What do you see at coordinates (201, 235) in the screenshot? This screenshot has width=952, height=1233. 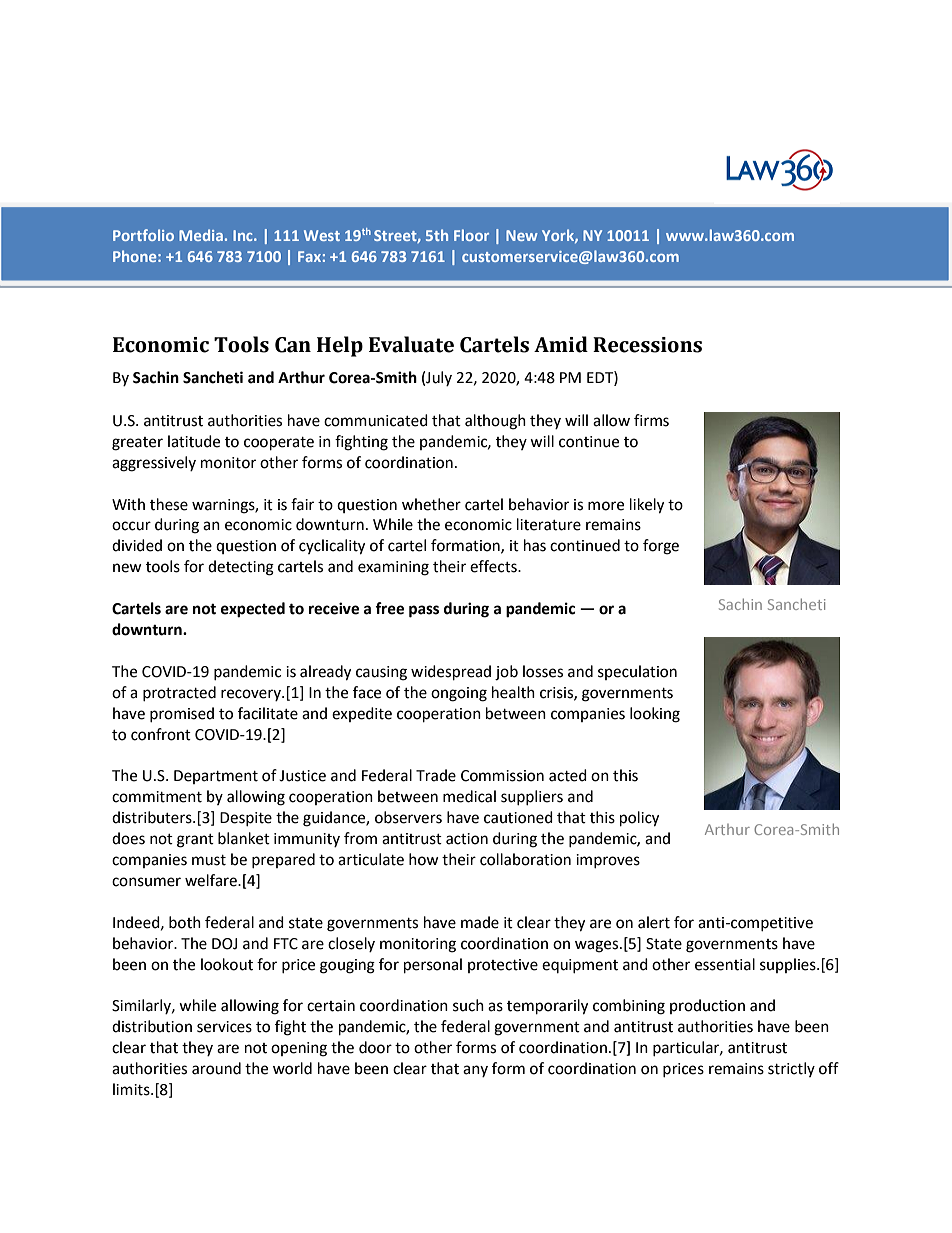 I see `Media` at bounding box center [201, 235].
